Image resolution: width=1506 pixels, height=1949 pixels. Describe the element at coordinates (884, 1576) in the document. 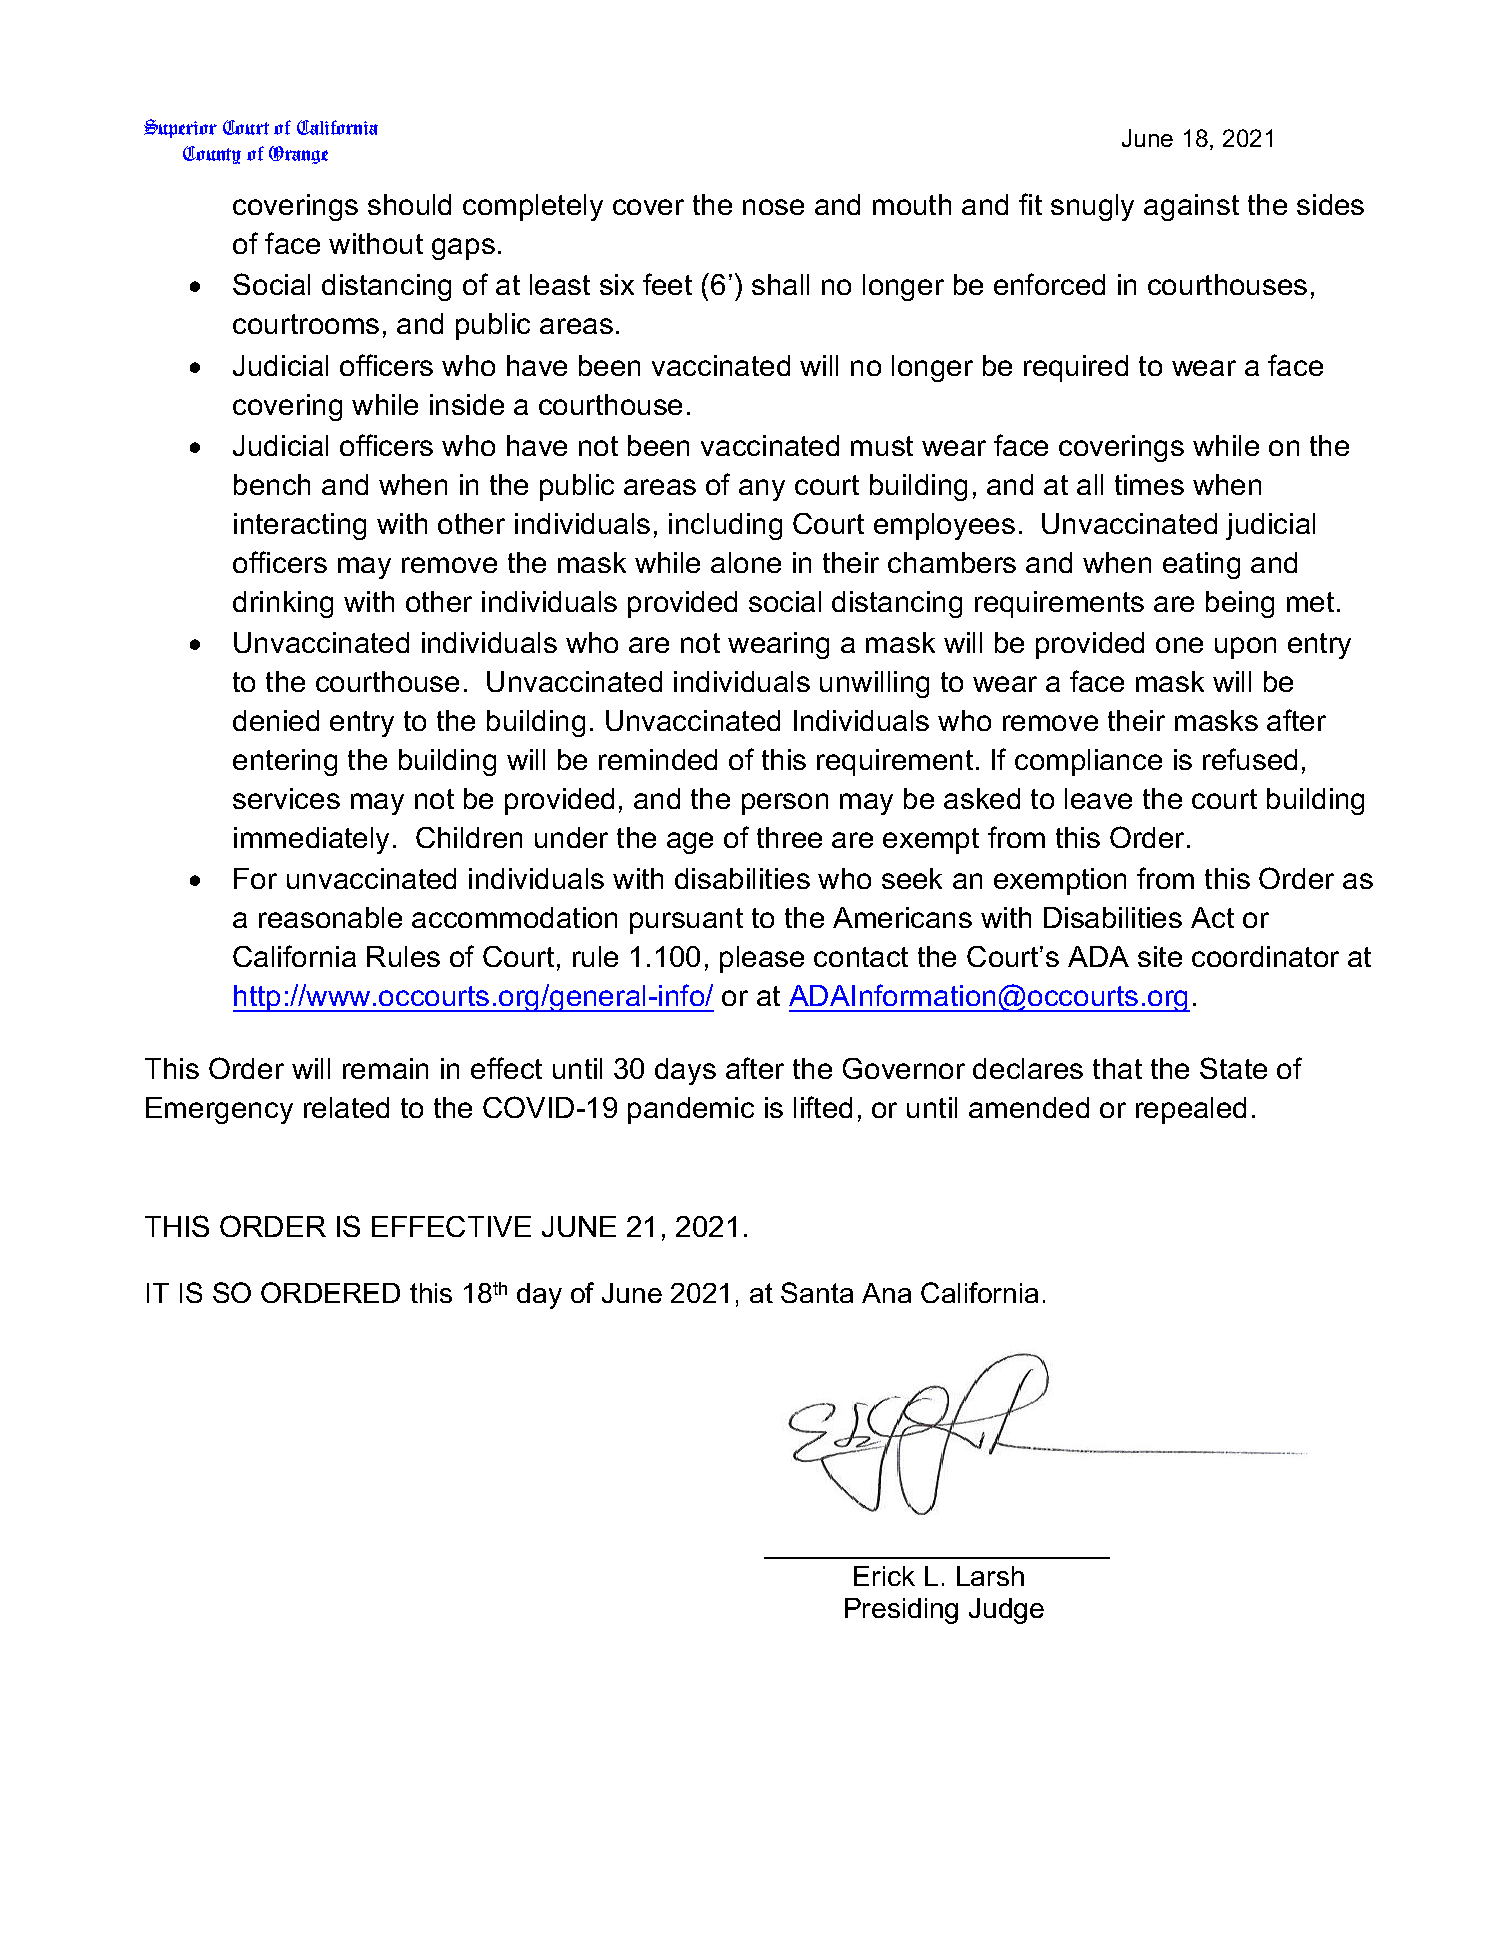

I see `Erick` at that location.
